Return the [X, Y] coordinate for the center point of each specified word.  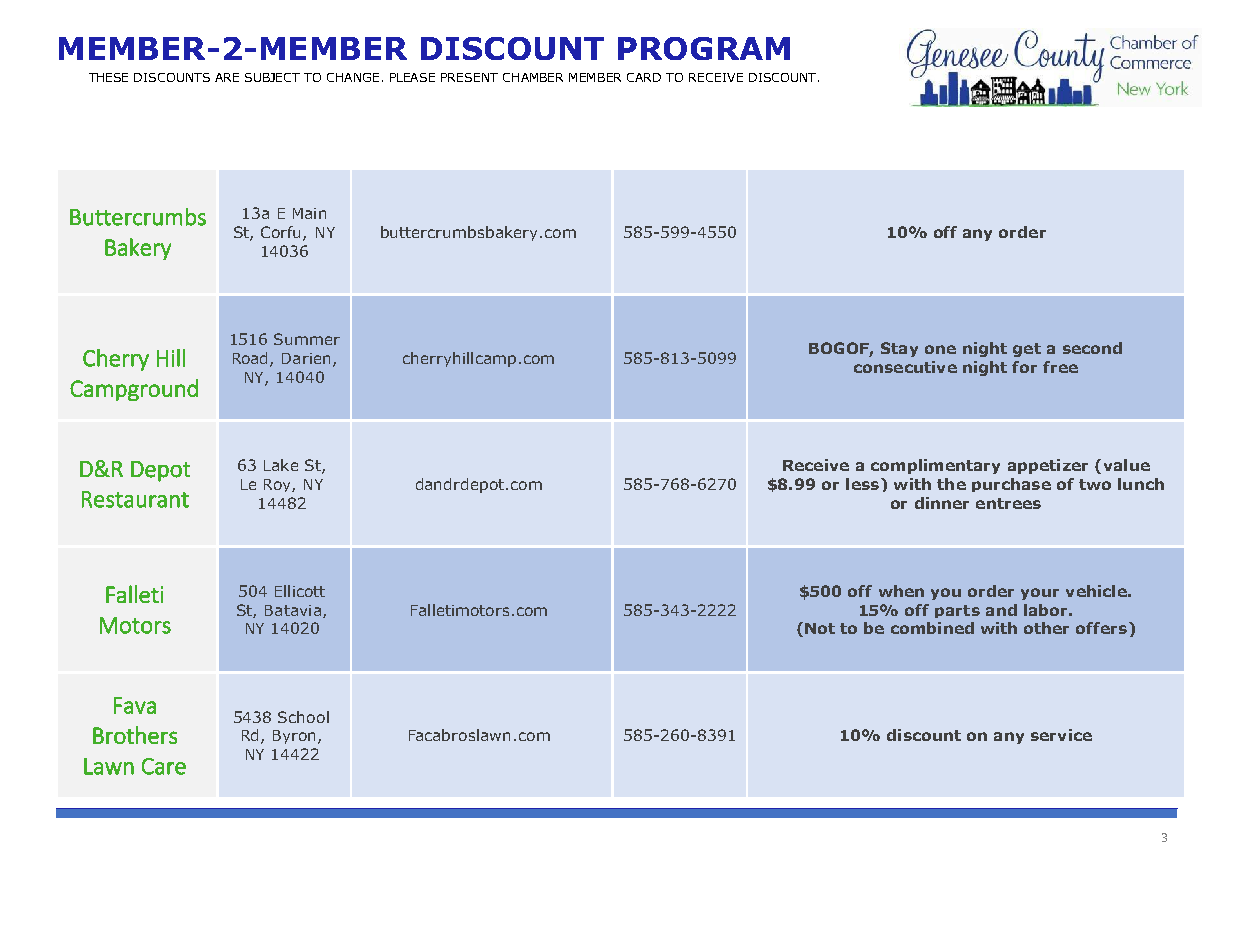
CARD [644, 77]
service [1061, 735]
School [303, 717]
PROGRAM [704, 48]
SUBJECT [272, 77]
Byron [296, 737]
